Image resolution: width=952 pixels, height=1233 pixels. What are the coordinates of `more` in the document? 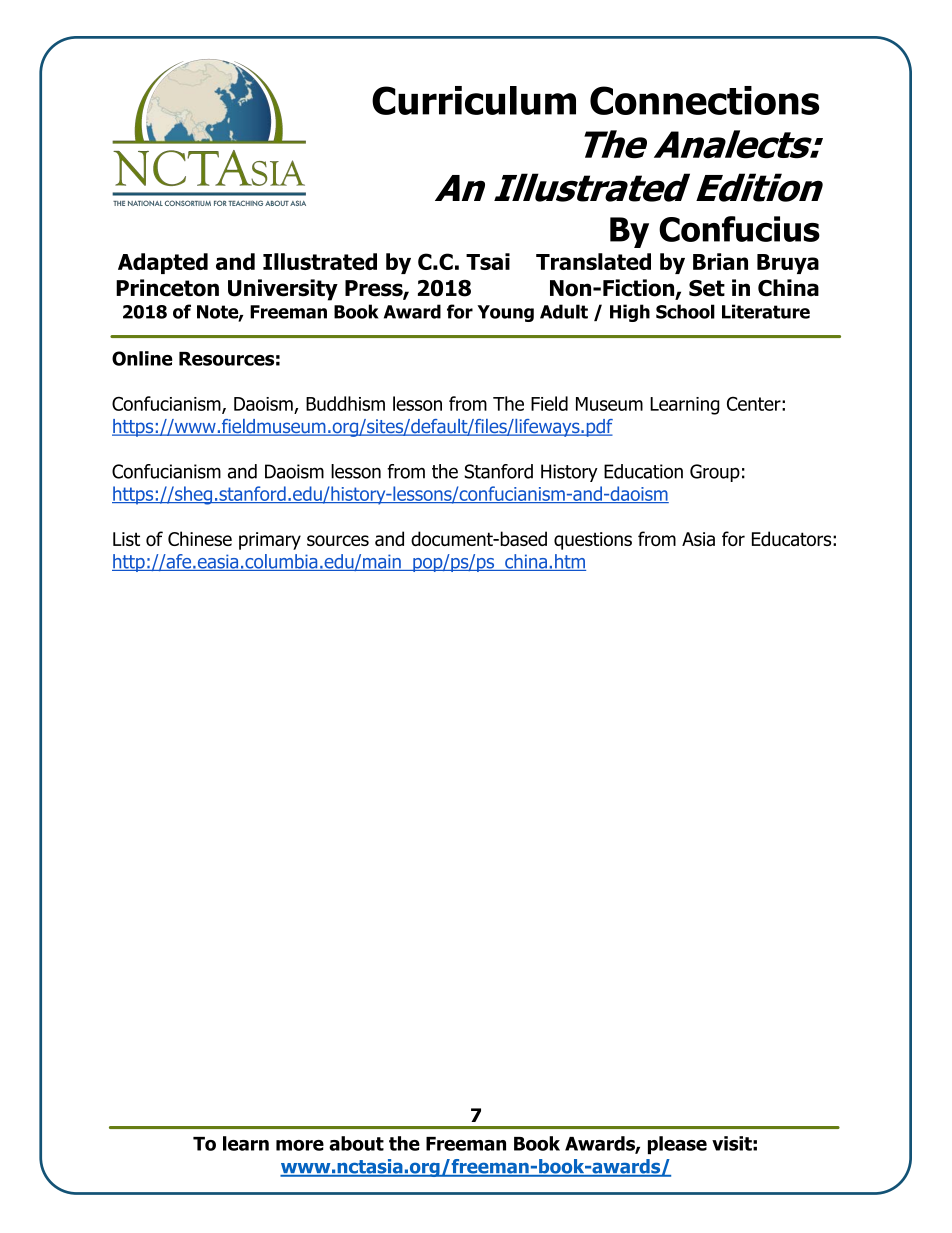 It's located at (300, 1145).
